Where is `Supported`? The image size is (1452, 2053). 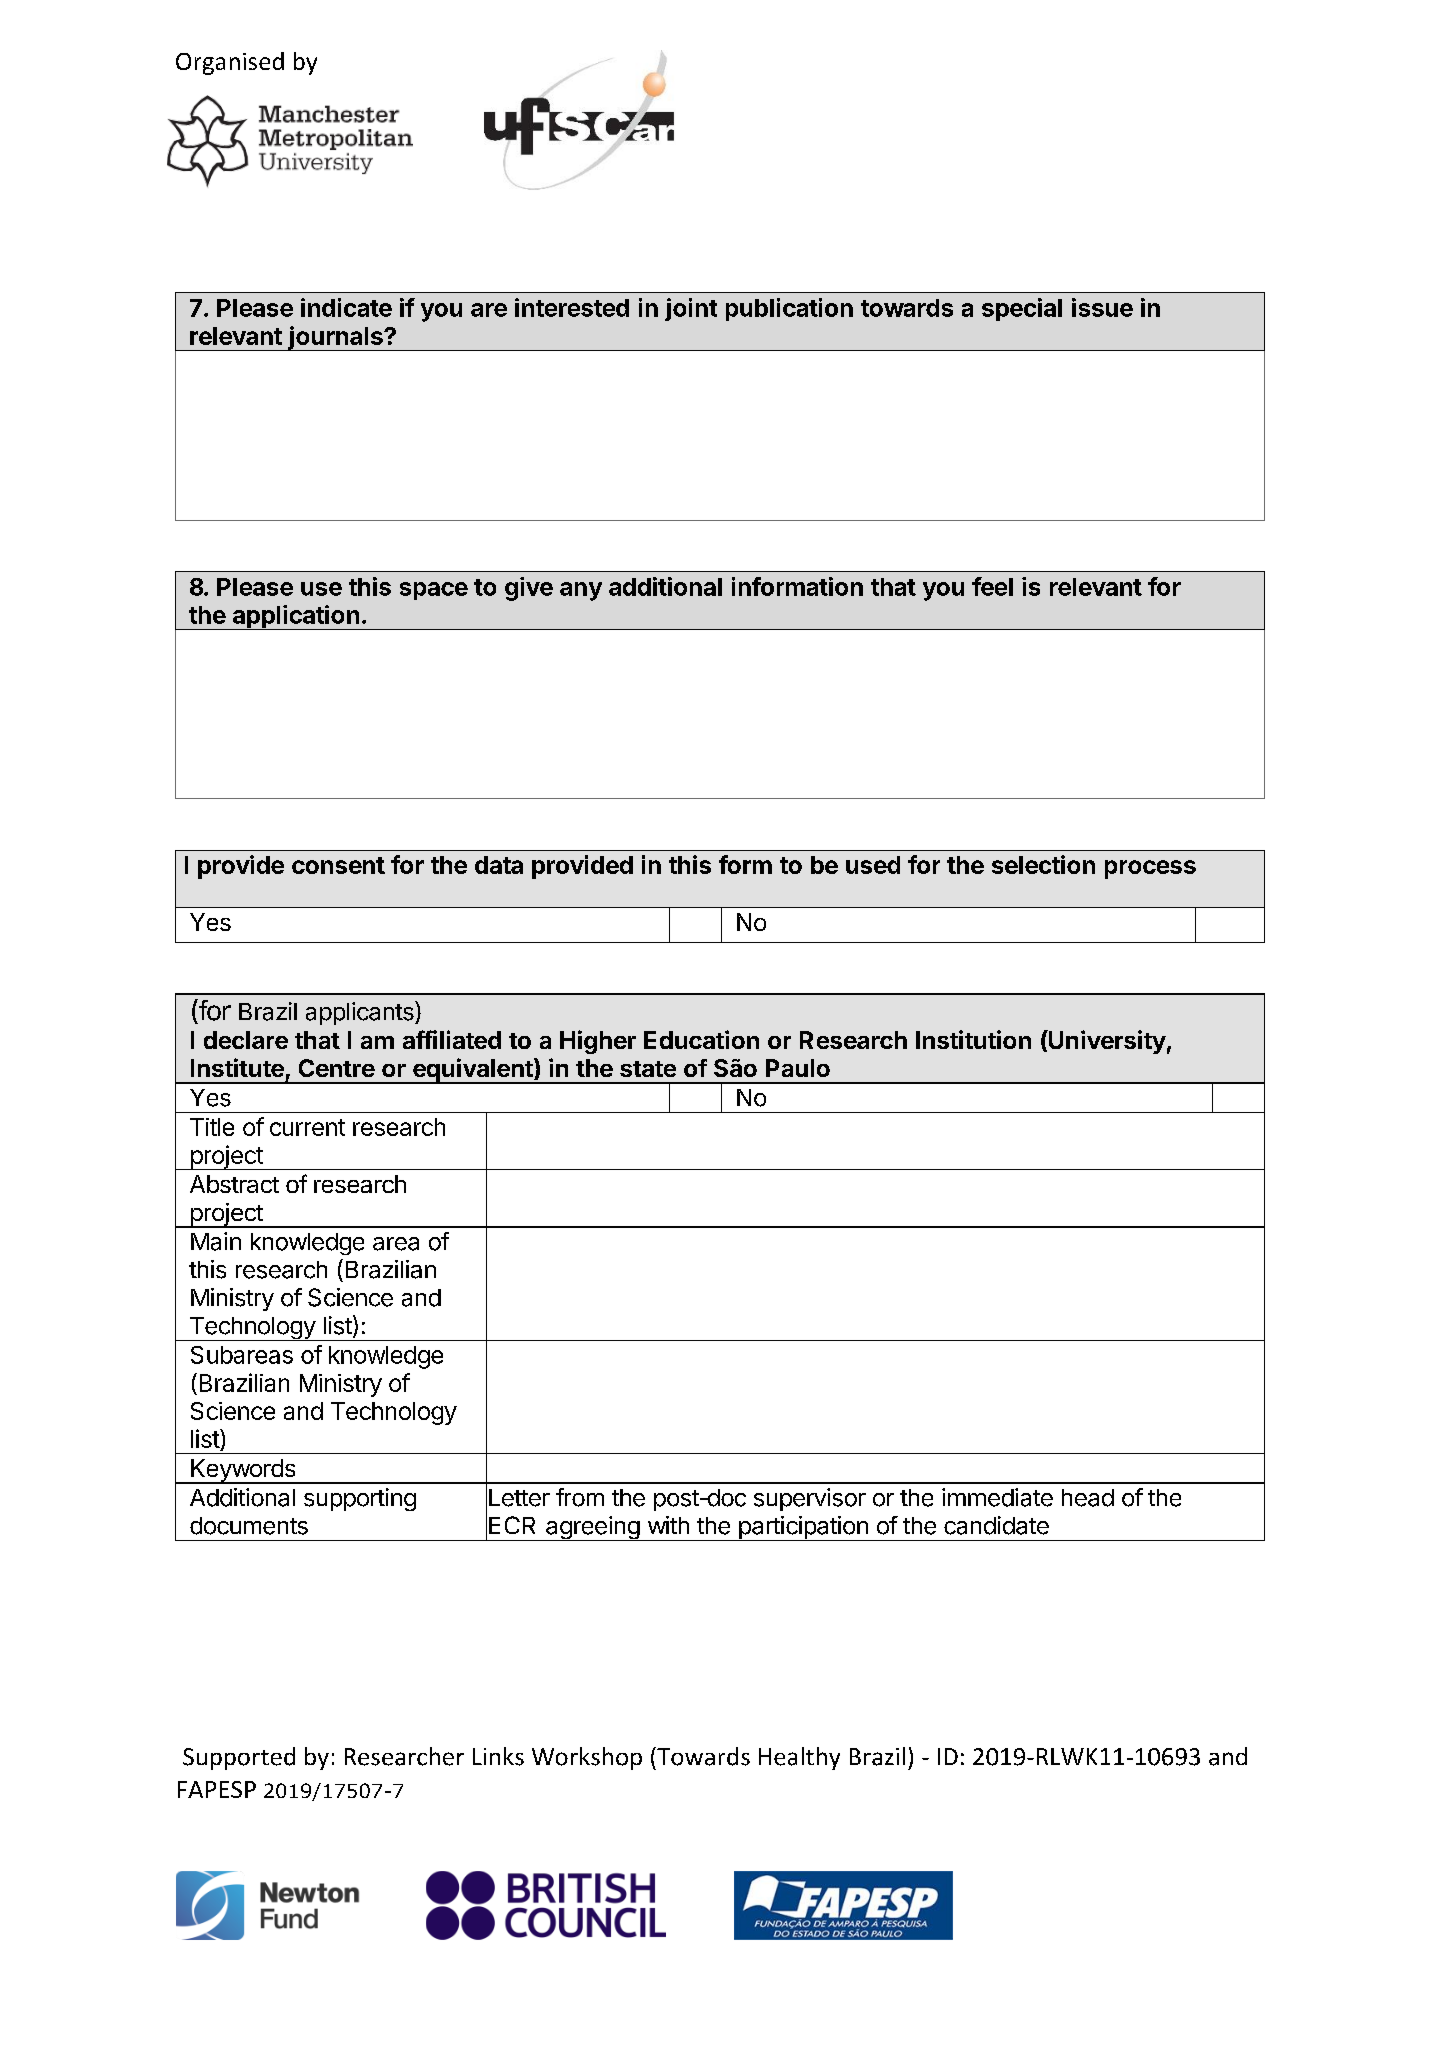
Supported is located at coordinates (239, 1758).
